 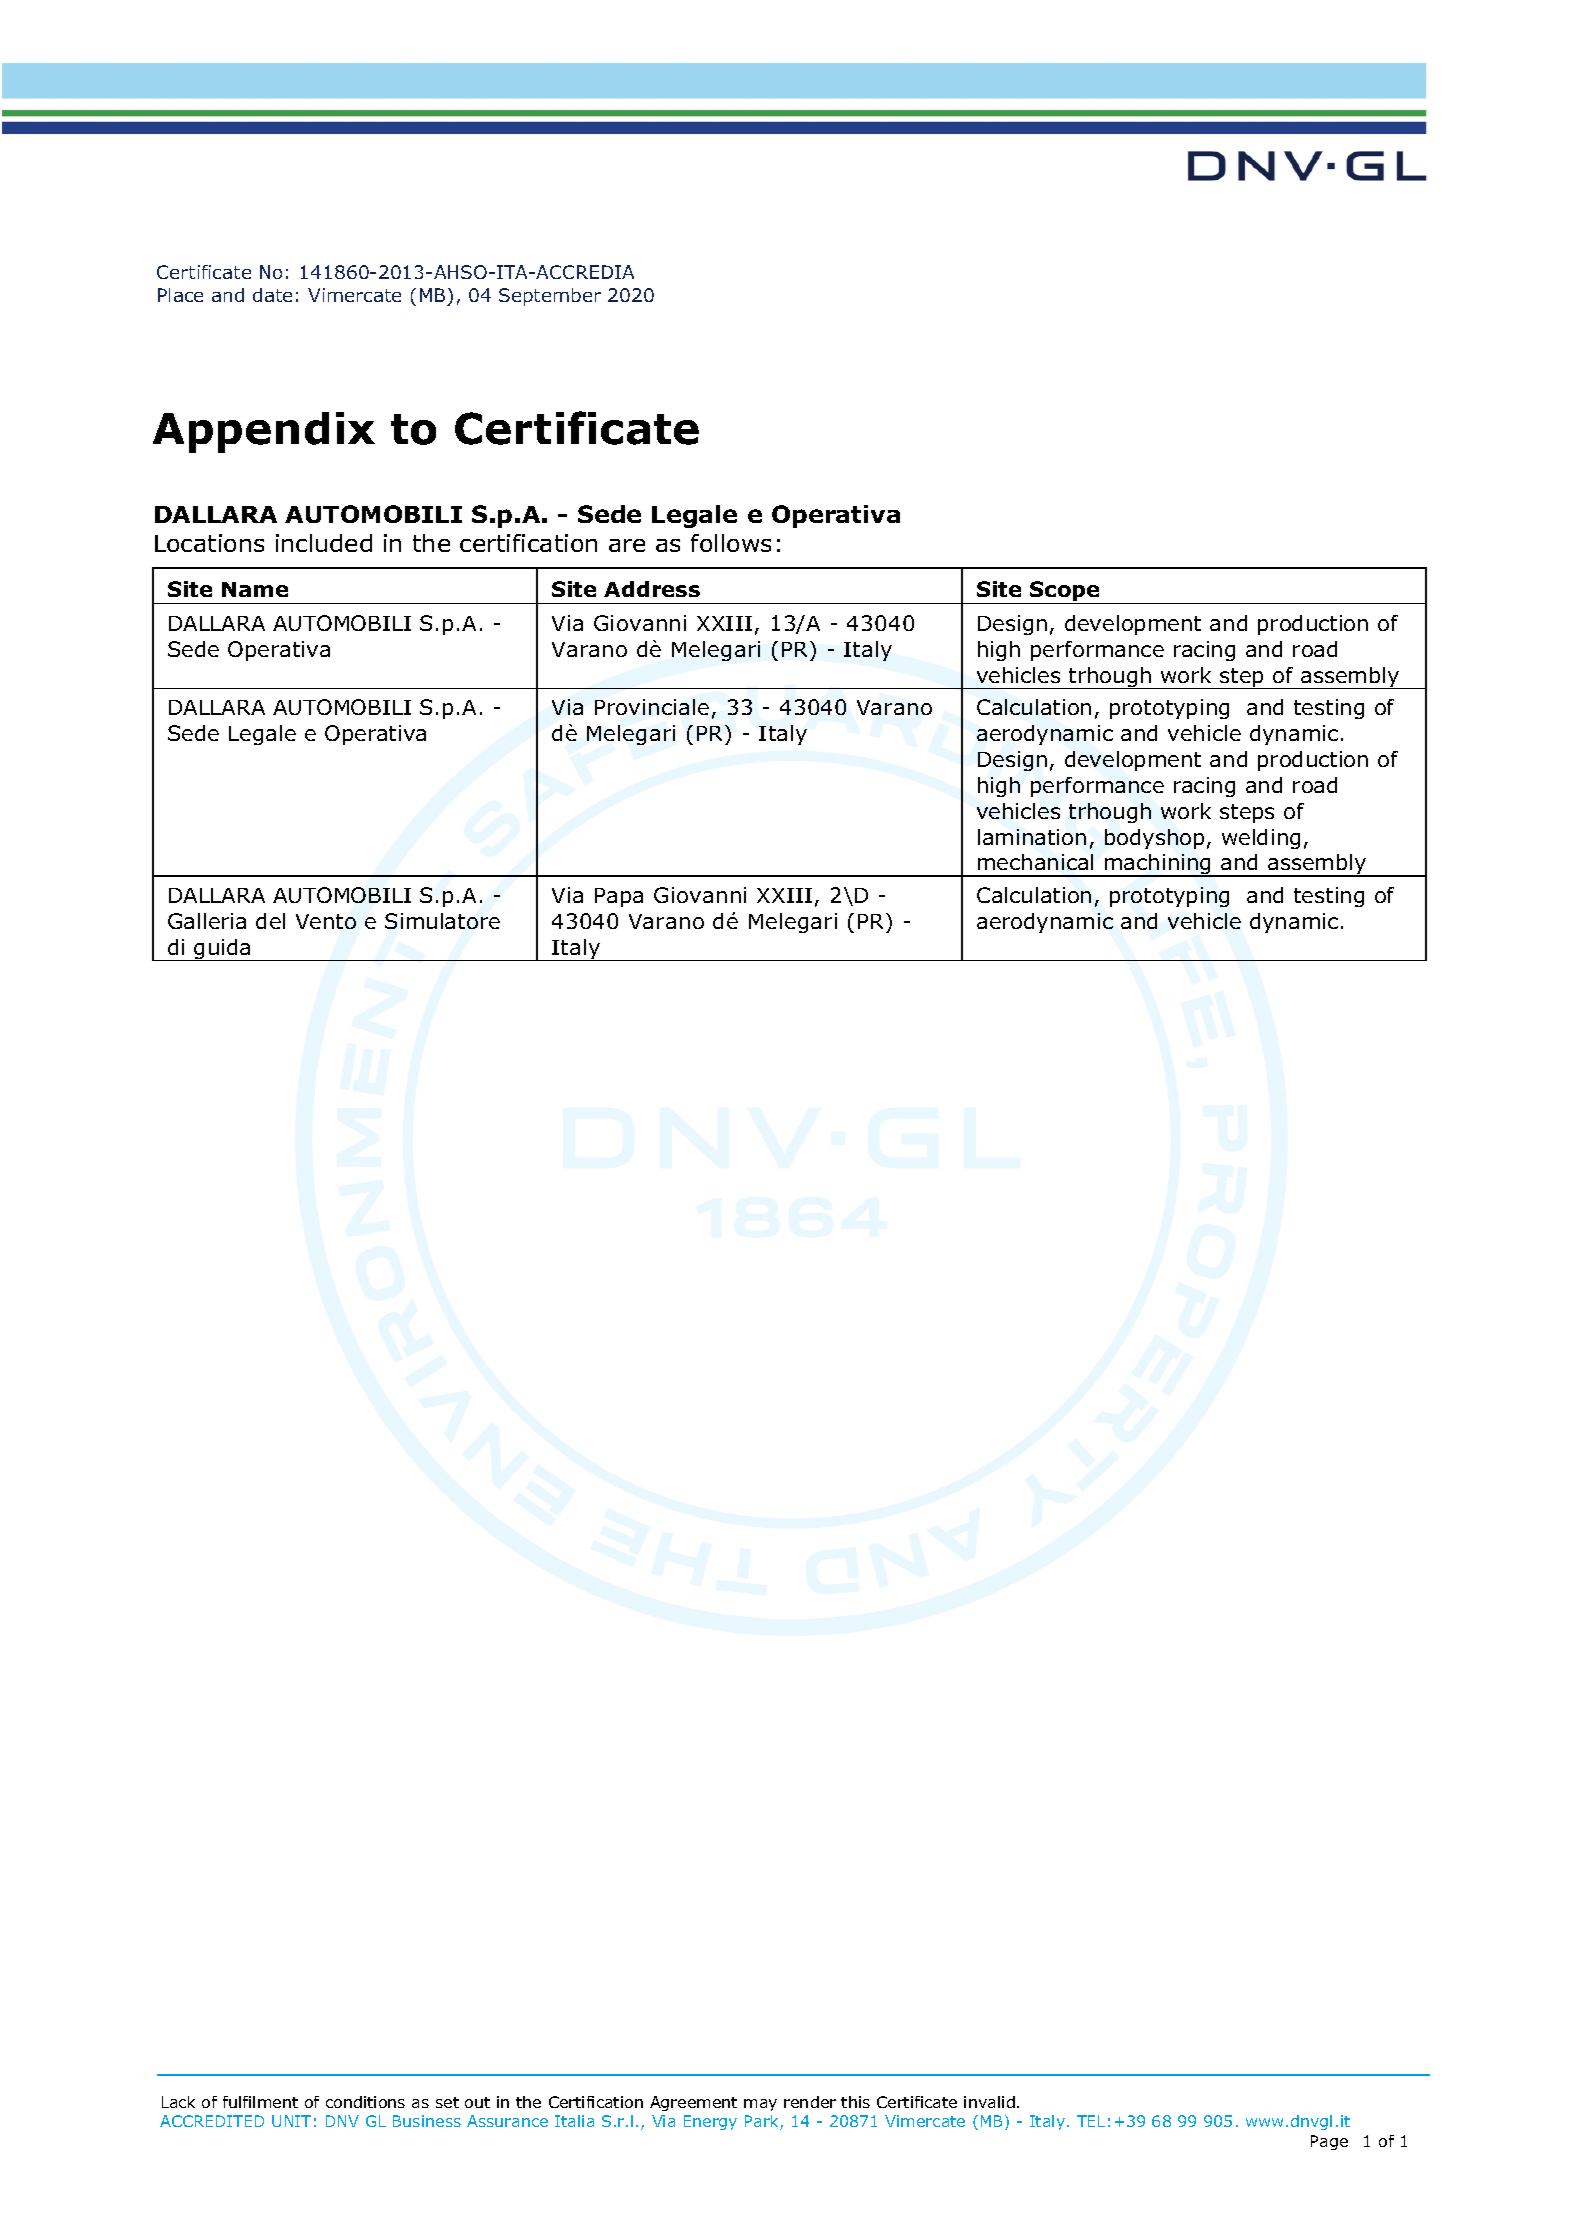 I want to click on date, so click(x=272, y=295).
